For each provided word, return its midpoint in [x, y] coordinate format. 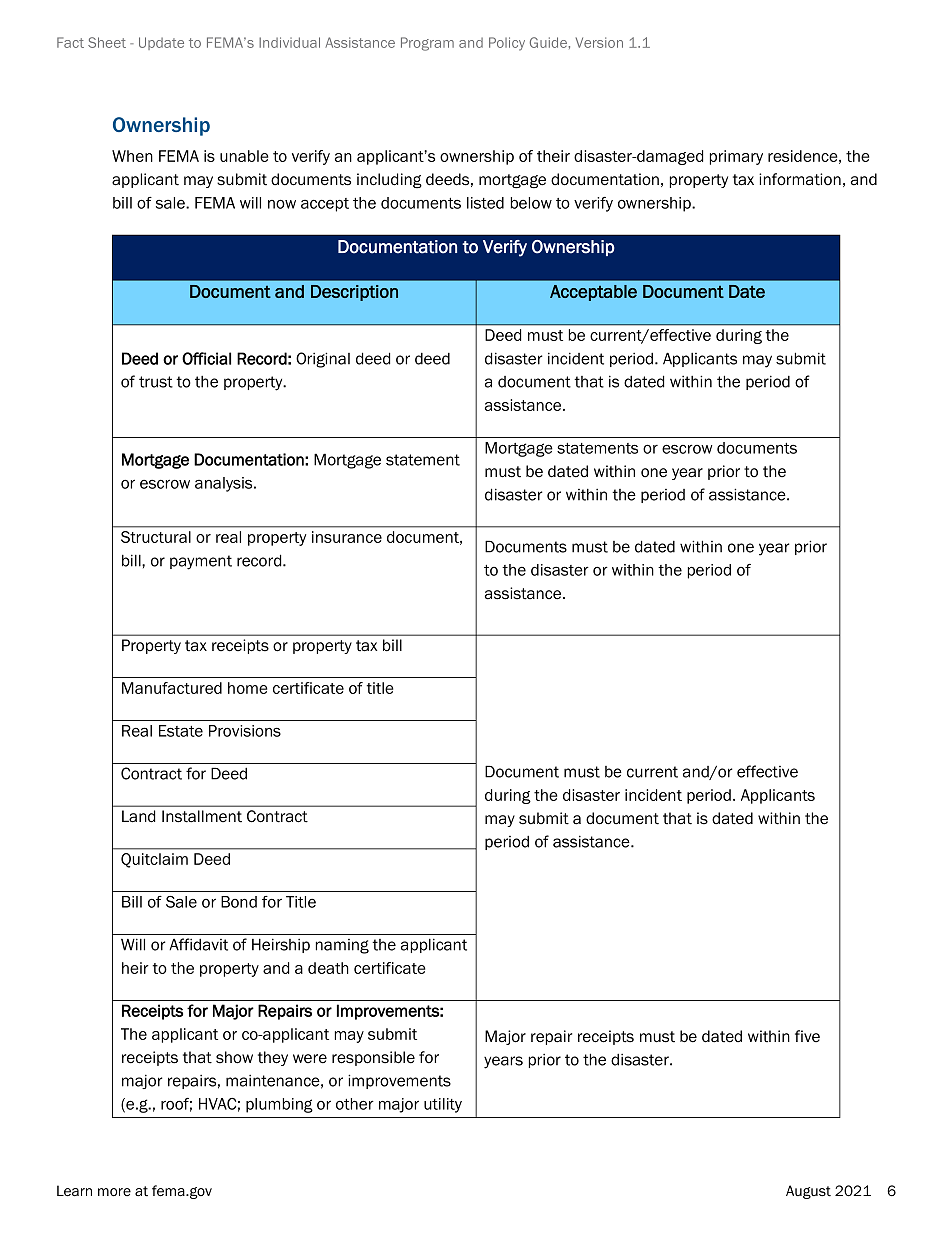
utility [443, 1105]
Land [138, 816]
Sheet [107, 42]
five [807, 1036]
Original [323, 360]
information [800, 179]
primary [736, 157]
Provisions [245, 731]
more [114, 1192]
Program [427, 44]
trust [156, 382]
